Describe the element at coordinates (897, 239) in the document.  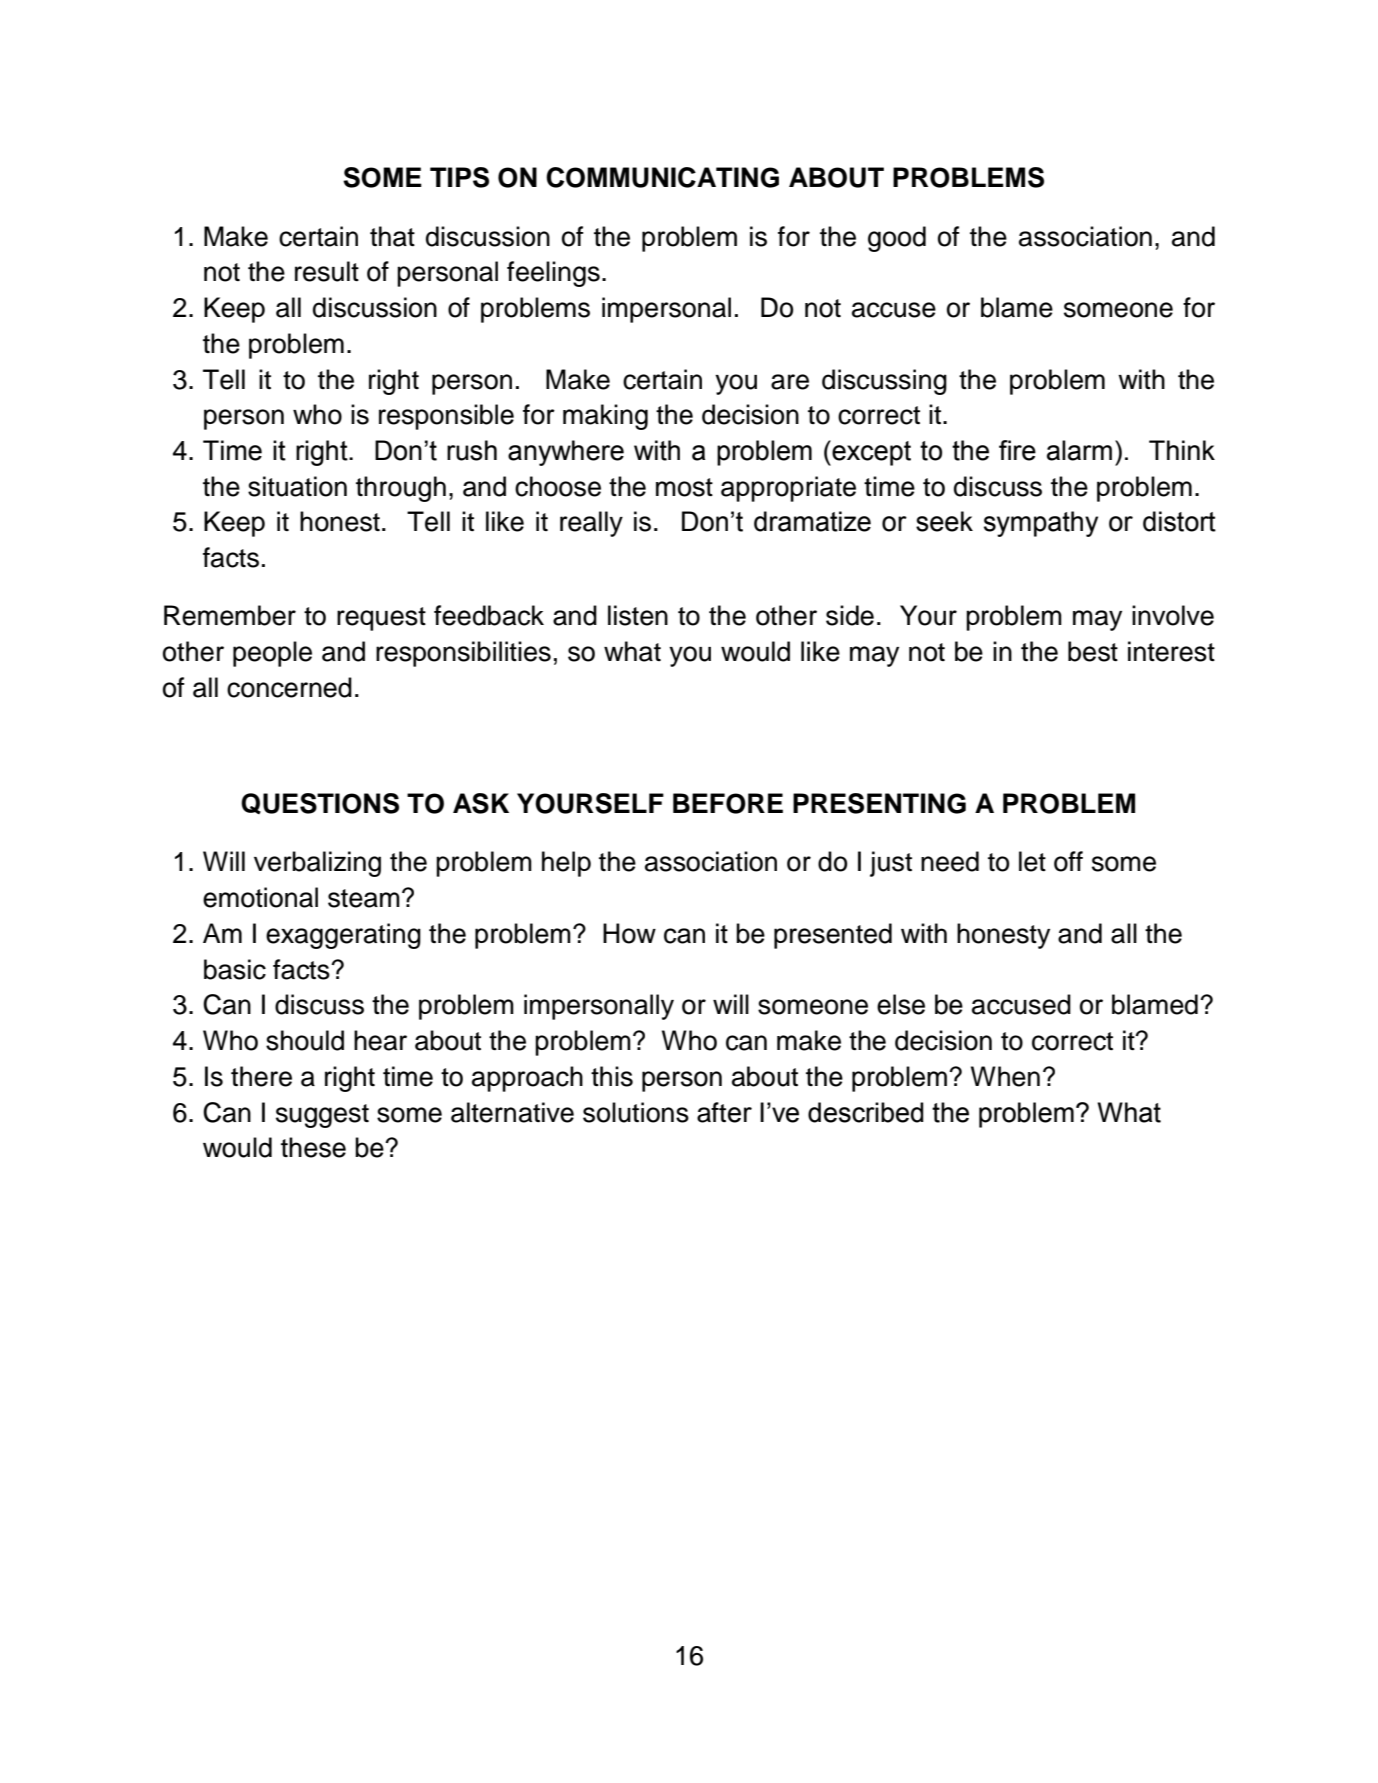
I see `good` at that location.
